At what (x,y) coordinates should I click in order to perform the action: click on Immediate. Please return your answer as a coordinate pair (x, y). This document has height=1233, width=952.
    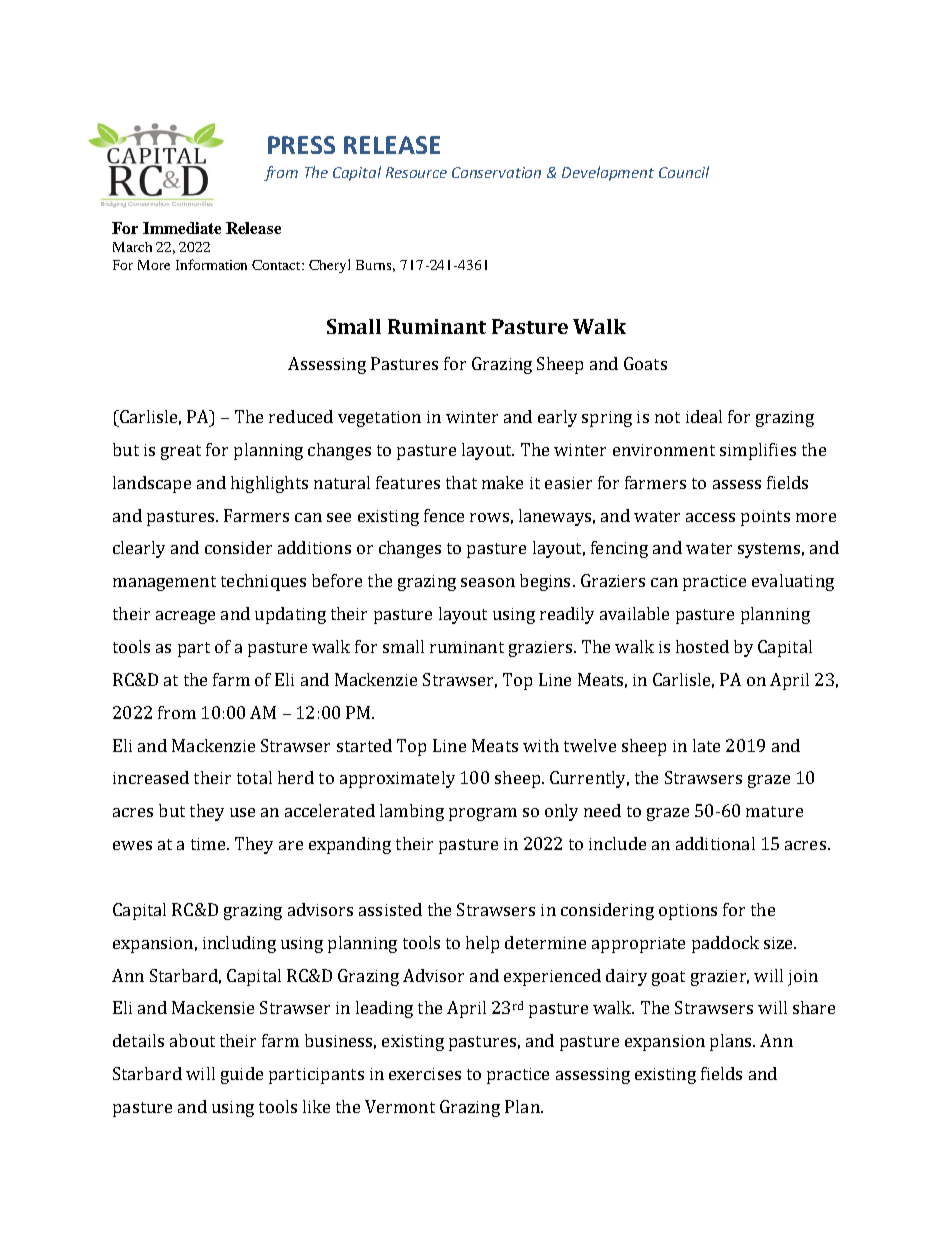
    Looking at the image, I should click on (182, 228).
